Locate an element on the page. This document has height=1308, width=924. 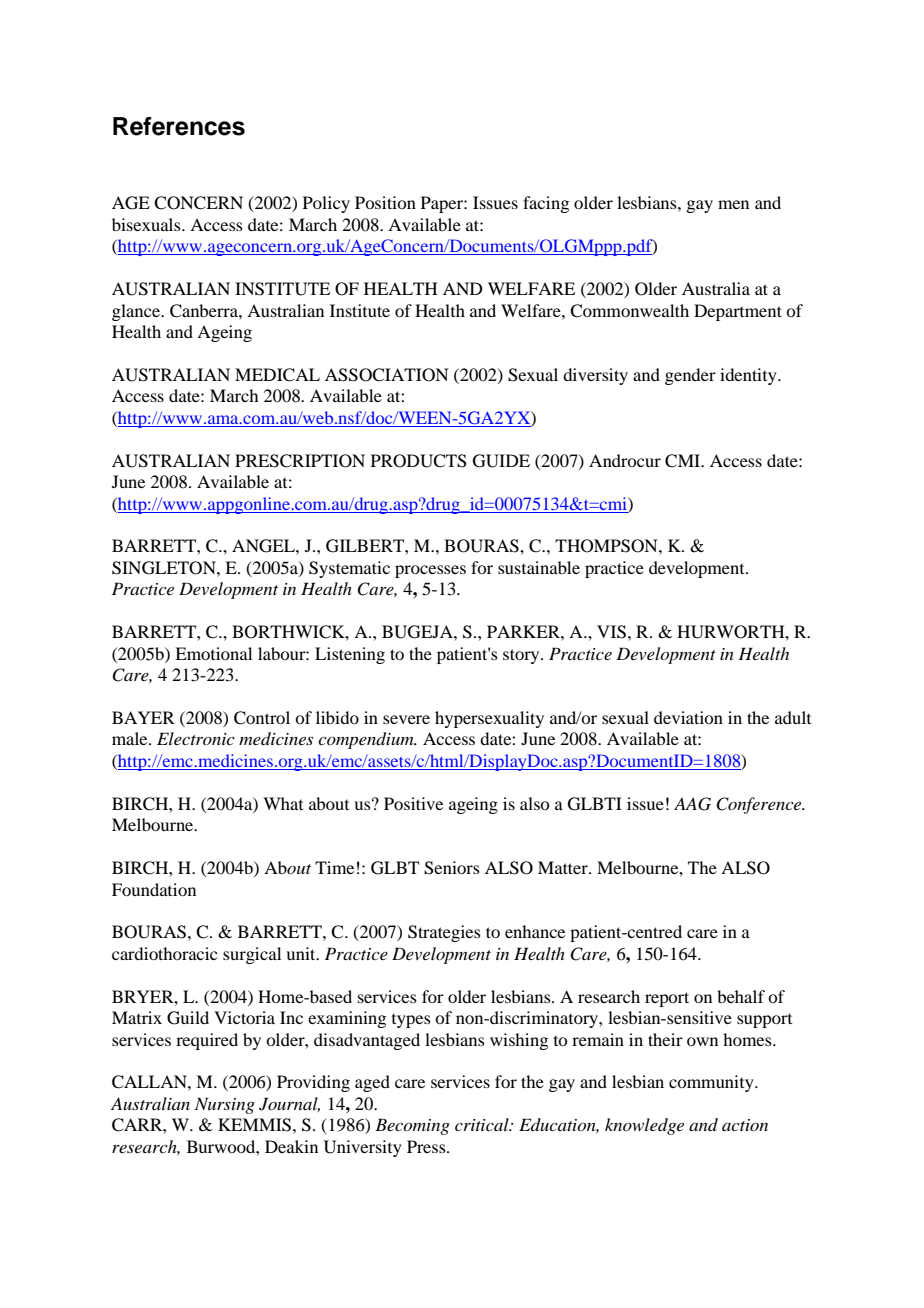
Foundation is located at coordinates (154, 889).
